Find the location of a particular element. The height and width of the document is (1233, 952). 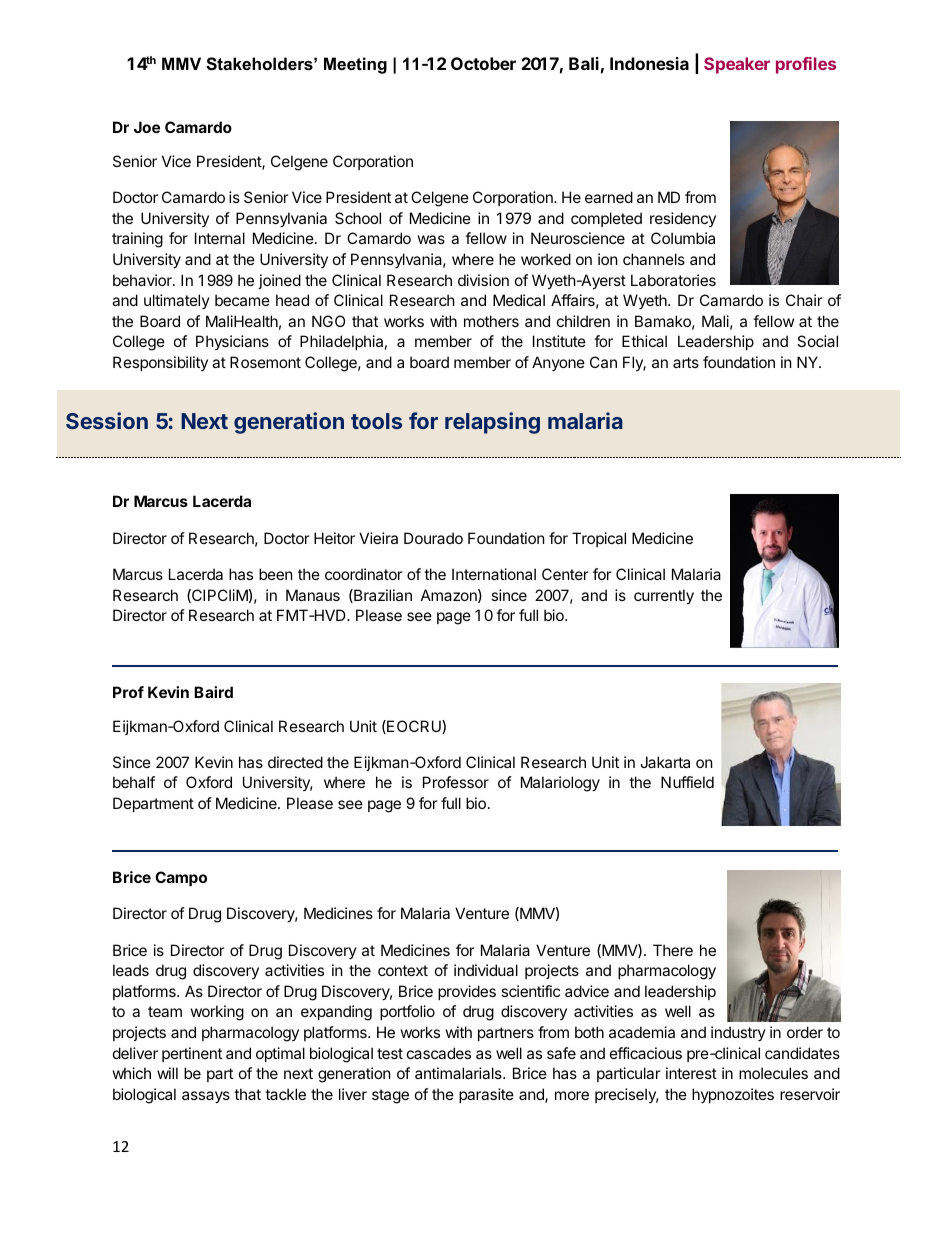

cascades is located at coordinates (439, 1053).
